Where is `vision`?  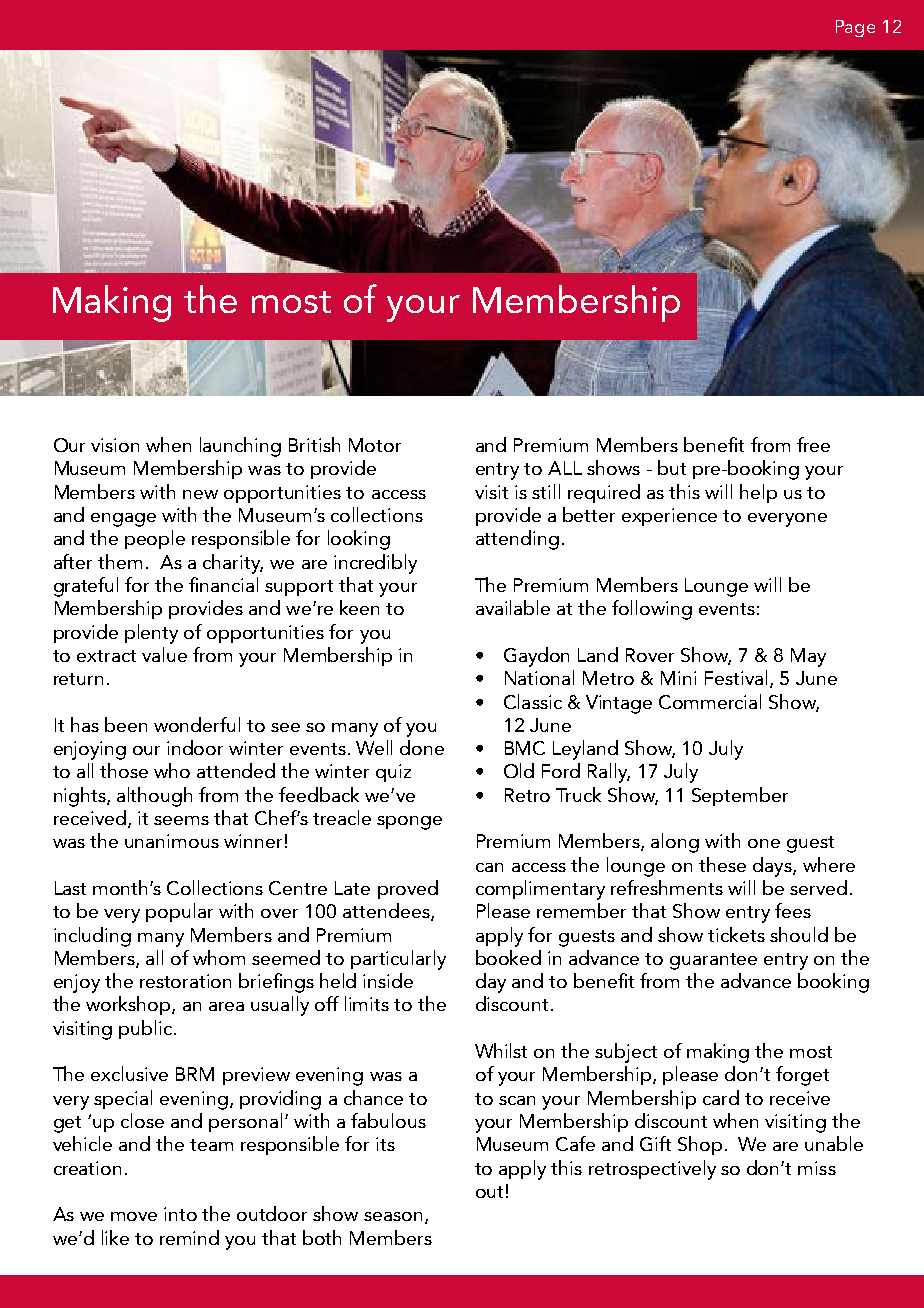
vision is located at coordinates (115, 445).
